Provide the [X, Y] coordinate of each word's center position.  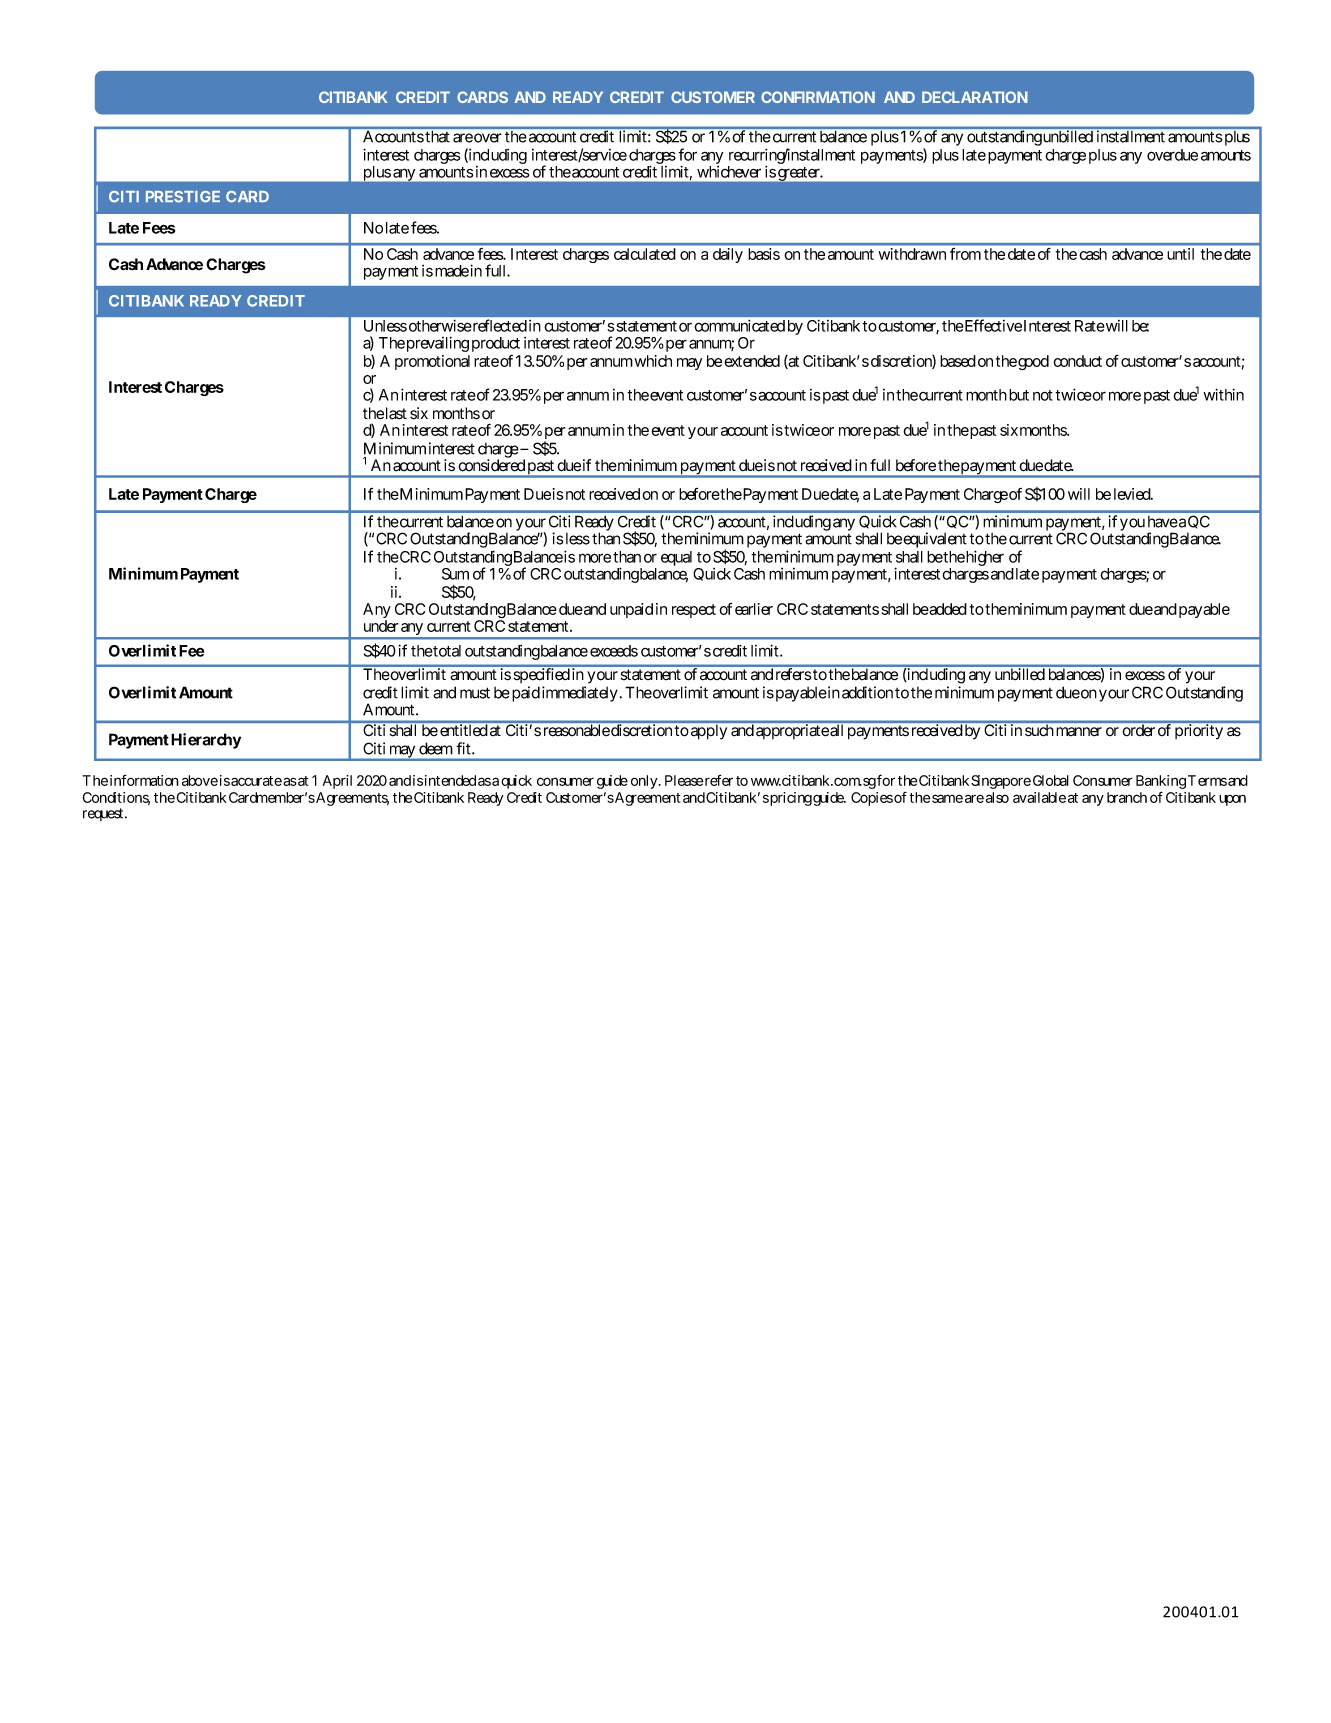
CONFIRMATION [818, 97]
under [381, 626]
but [1019, 395]
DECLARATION [975, 97]
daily [728, 255]
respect [694, 611]
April [337, 782]
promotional [432, 362]
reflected [500, 325]
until [1180, 254]
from [965, 254]
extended [752, 361]
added [947, 609]
